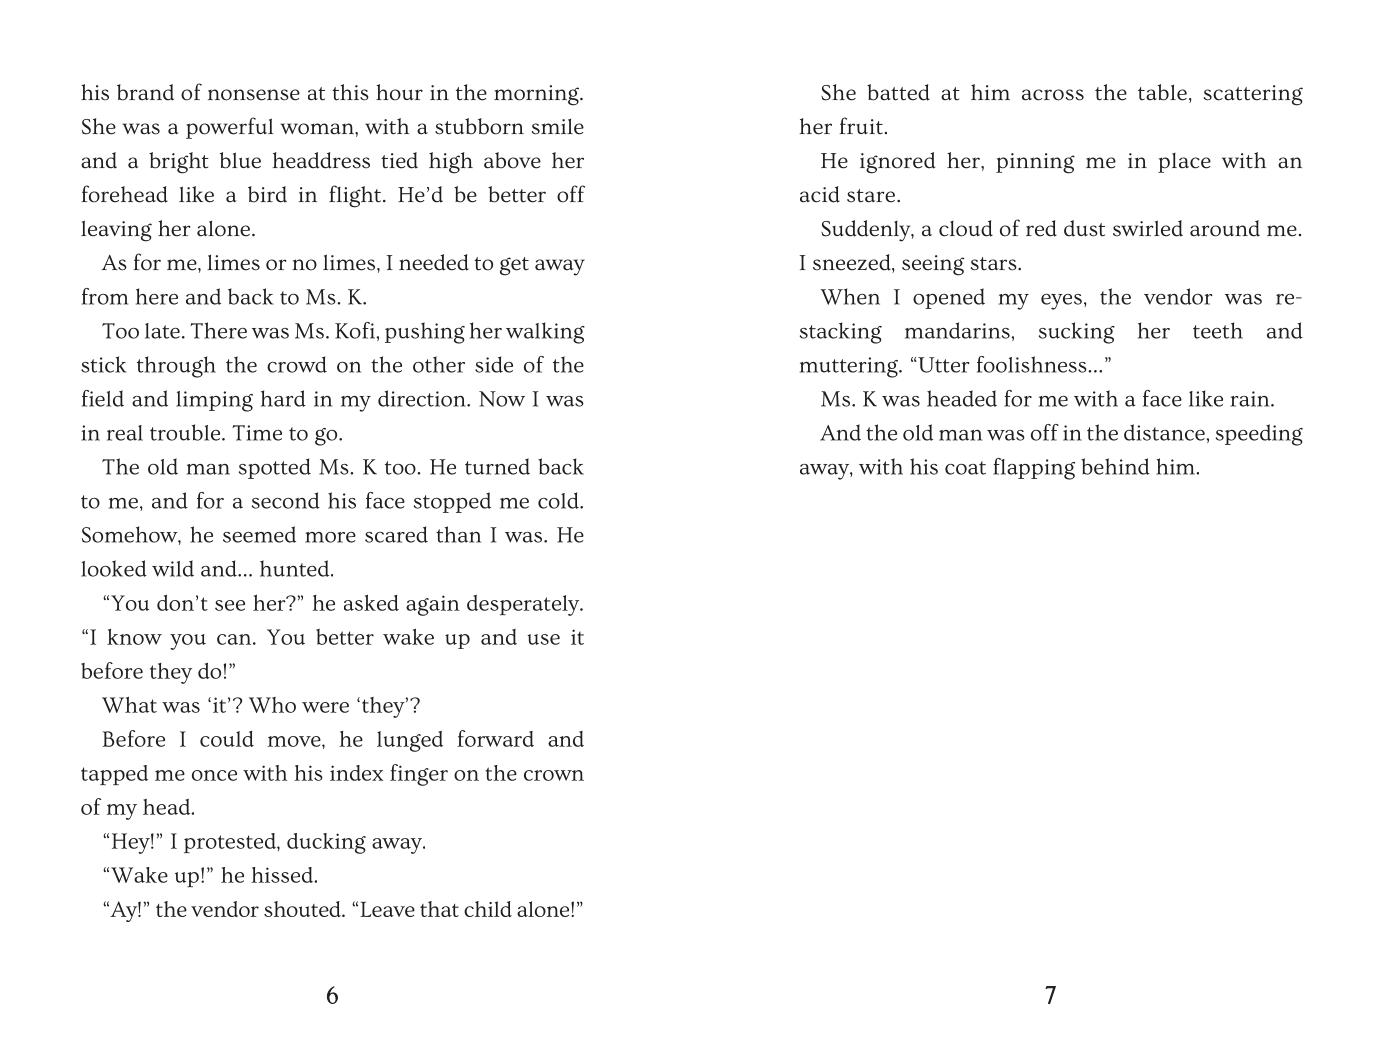 Image resolution: width=1383 pixels, height=1061 pixels. Describe the element at coordinates (558, 127) in the screenshot. I see `smile` at that location.
